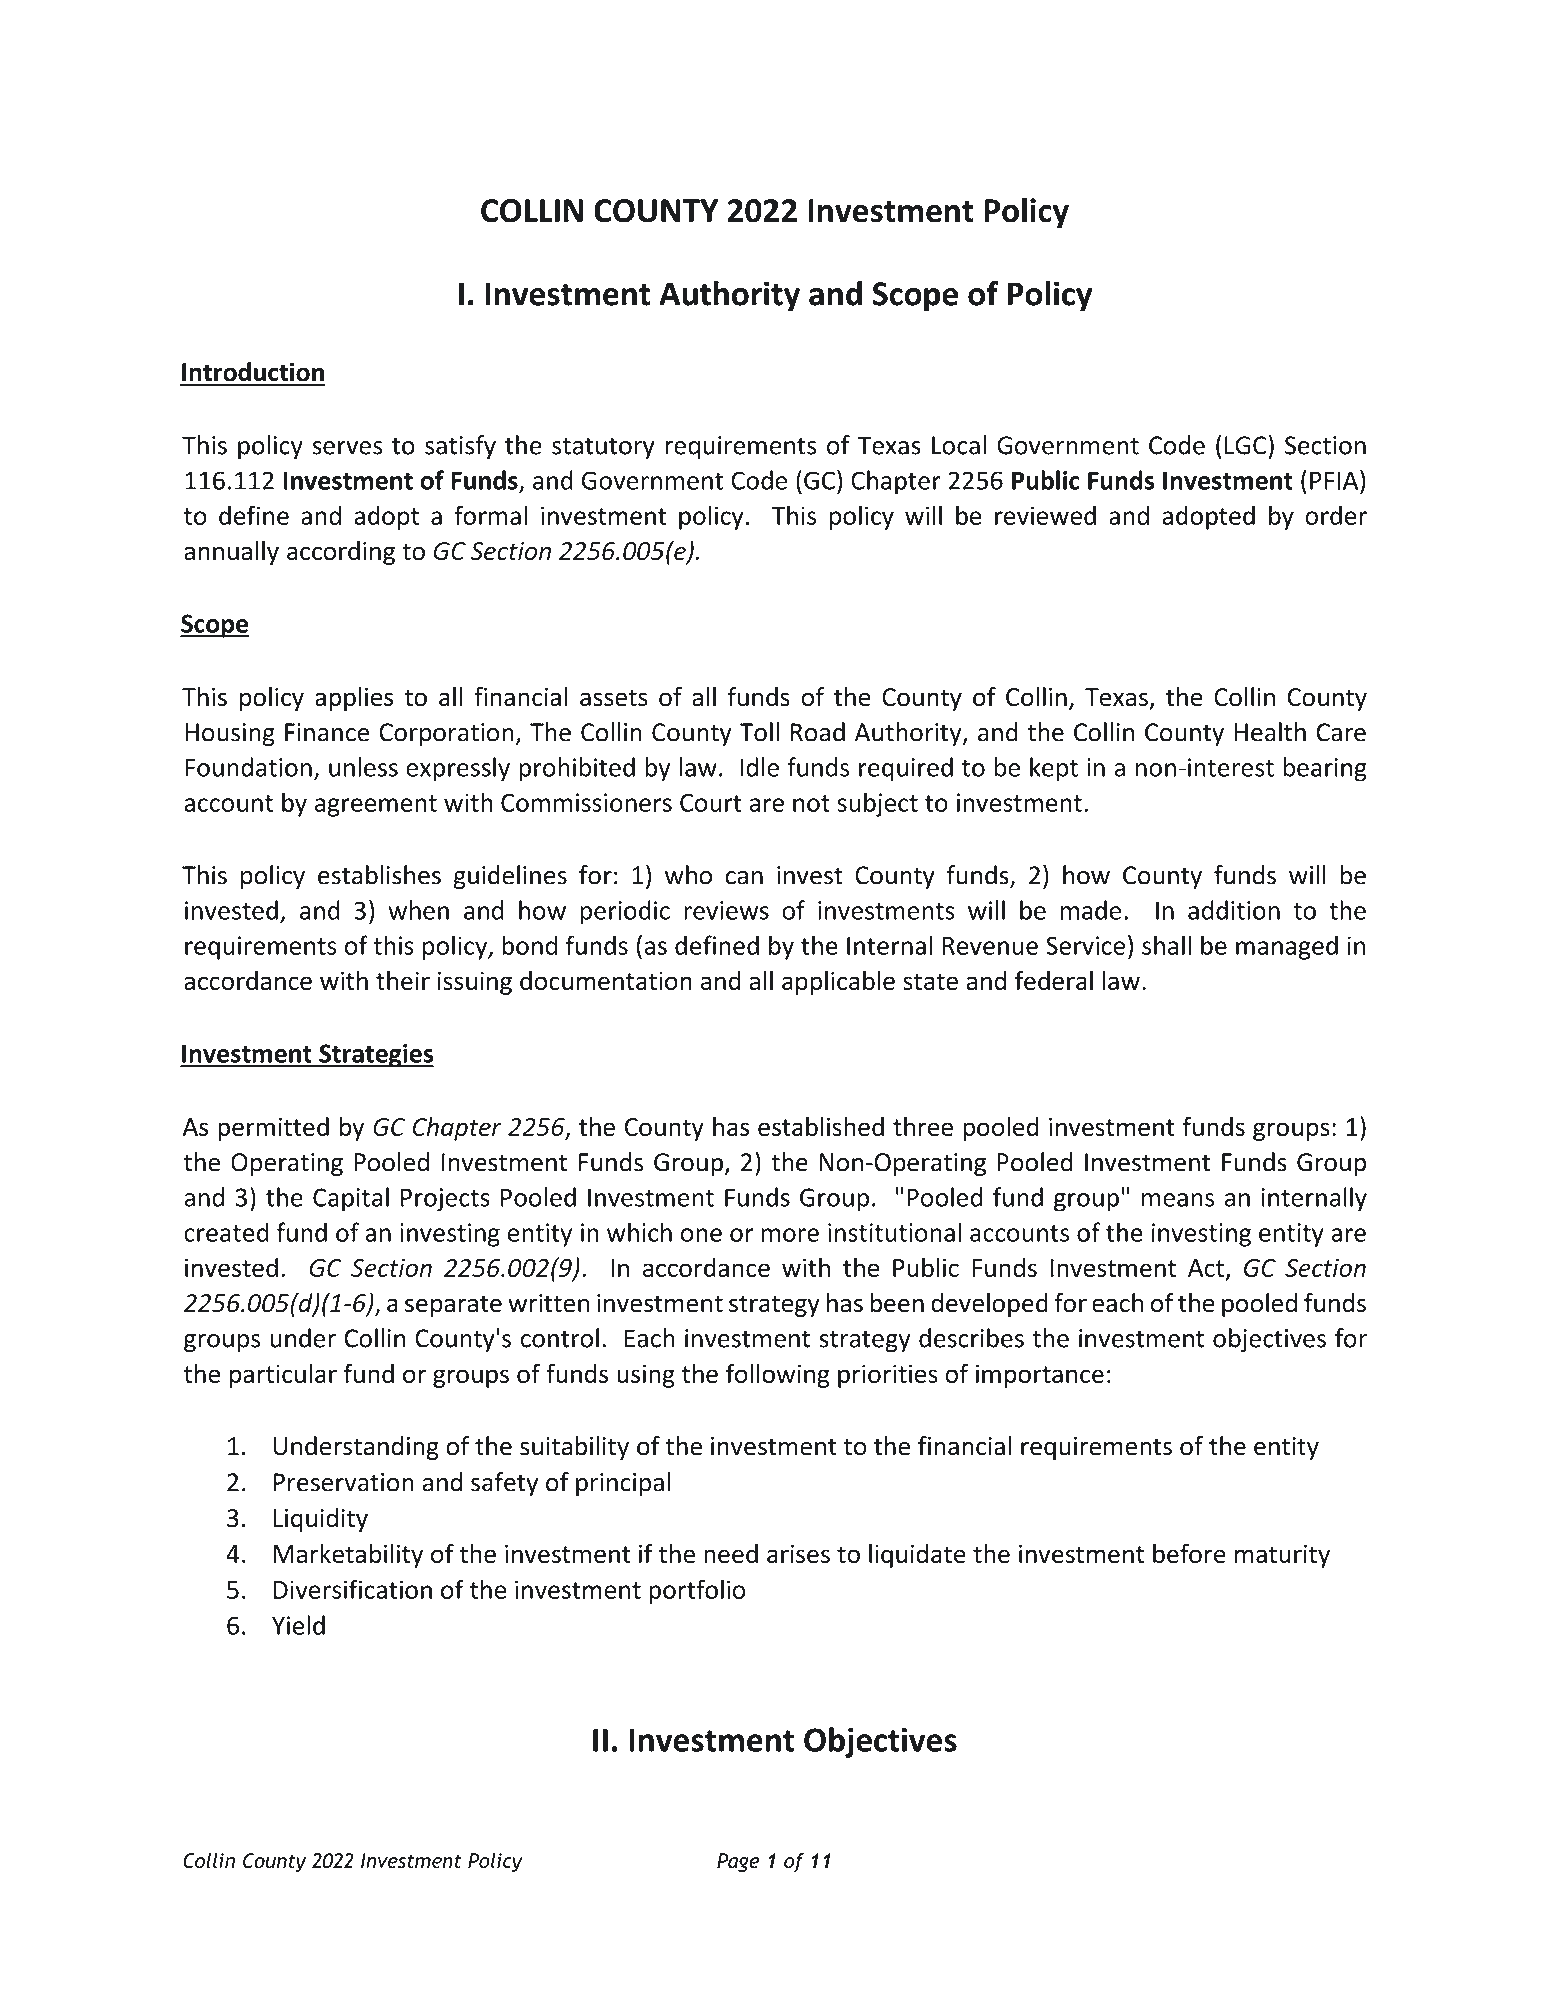 The height and width of the screenshot is (2004, 1549). I want to click on serves, so click(347, 448).
